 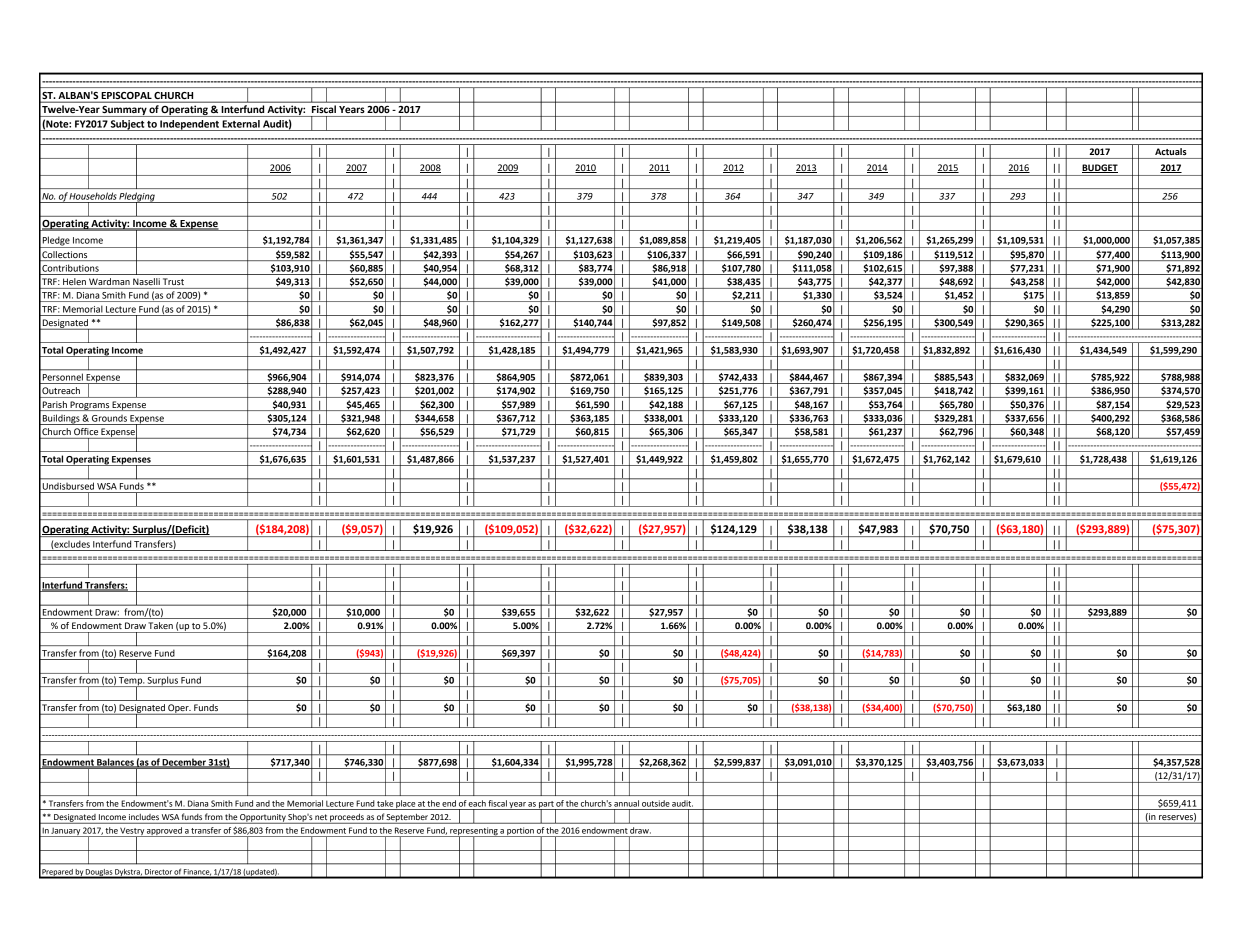 I want to click on September, so click(x=407, y=819).
